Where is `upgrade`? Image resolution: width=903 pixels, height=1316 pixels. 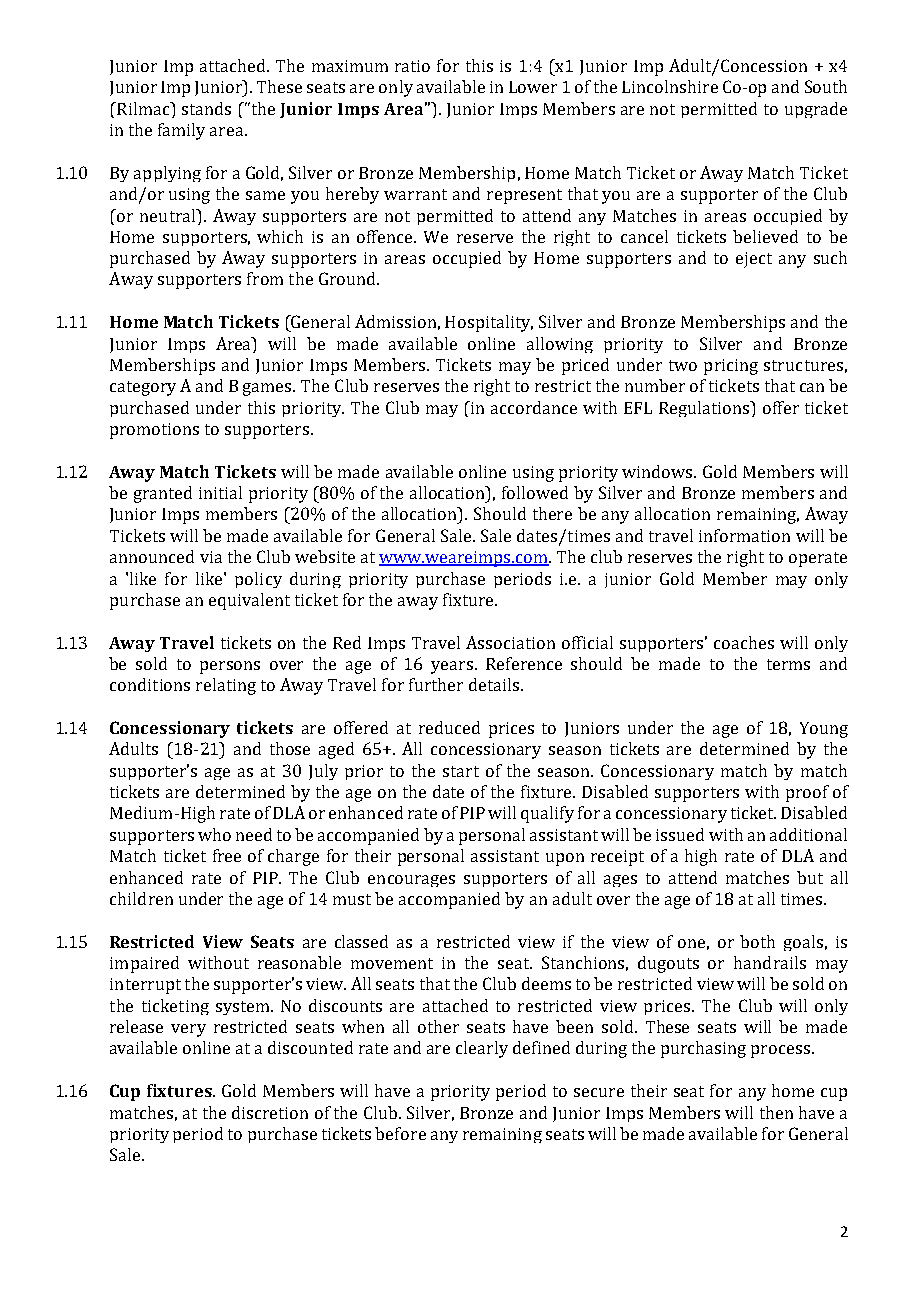
upgrade is located at coordinates (816, 110).
